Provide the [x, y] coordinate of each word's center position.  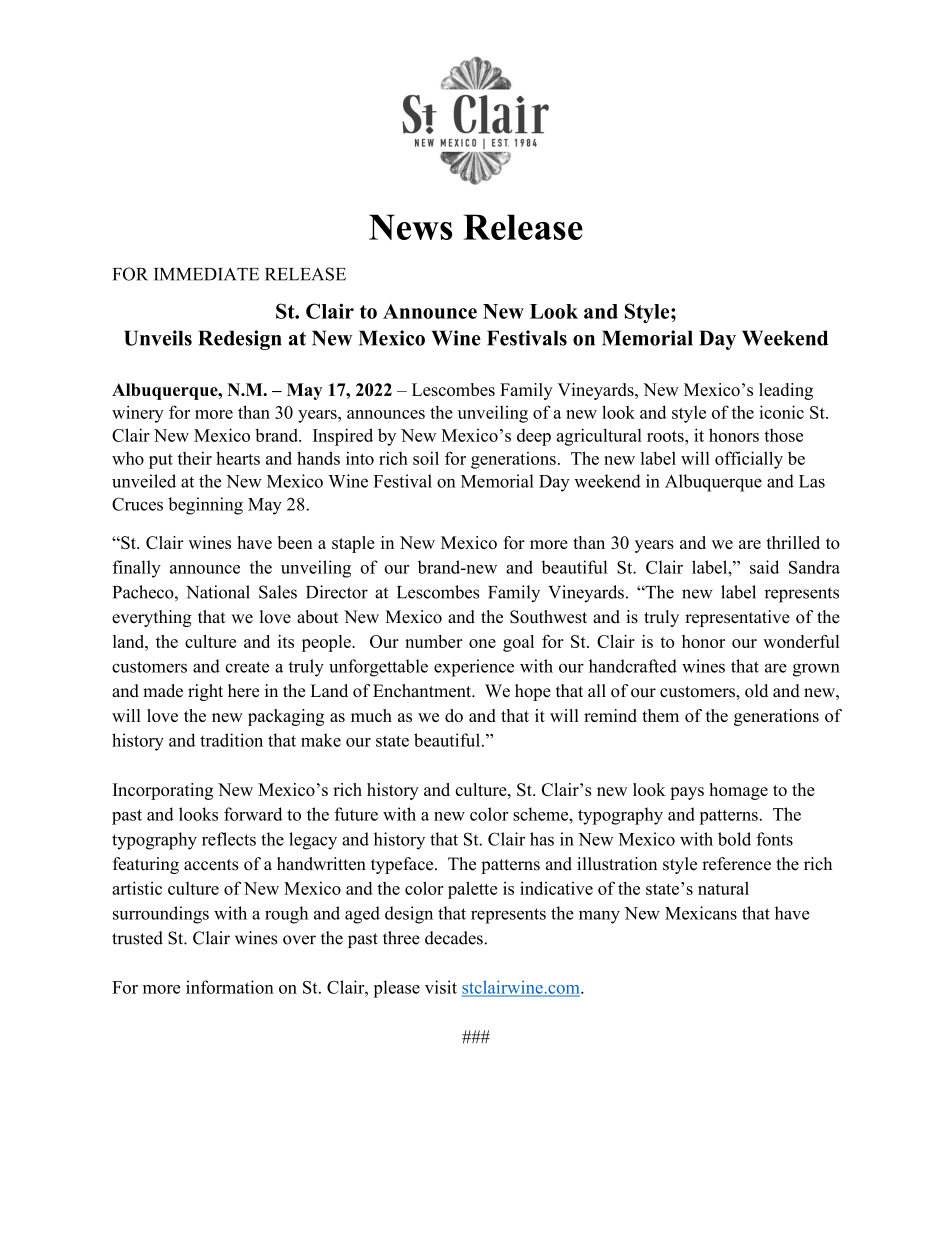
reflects [229, 839]
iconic [781, 412]
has [542, 839]
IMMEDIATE [206, 274]
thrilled [793, 542]
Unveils [158, 338]
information [230, 987]
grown [816, 670]
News [410, 227]
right [205, 692]
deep [534, 437]
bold [734, 839]
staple [353, 544]
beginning [205, 506]
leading [786, 391]
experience [474, 668]
